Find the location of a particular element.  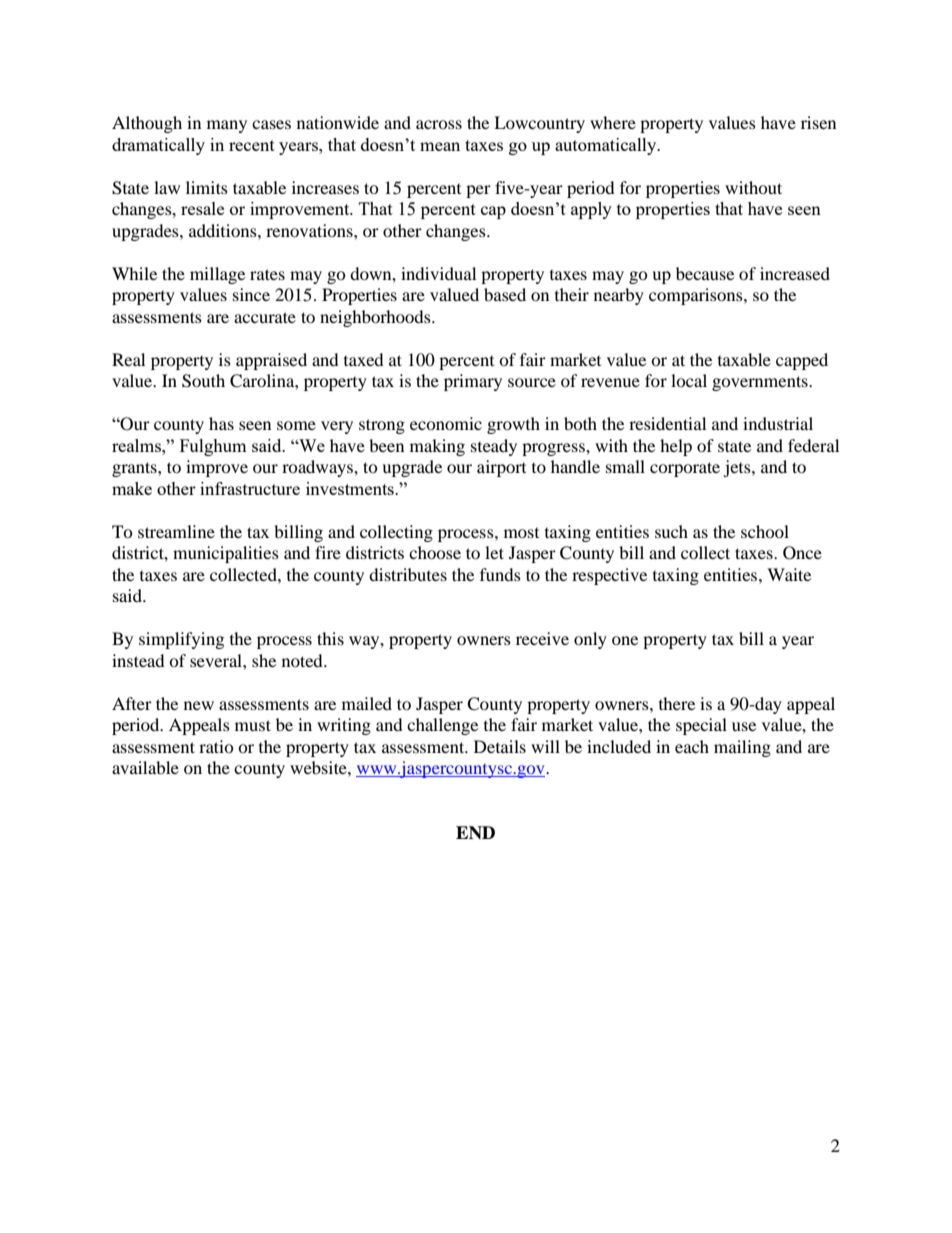

economic is located at coordinates (446, 423).
